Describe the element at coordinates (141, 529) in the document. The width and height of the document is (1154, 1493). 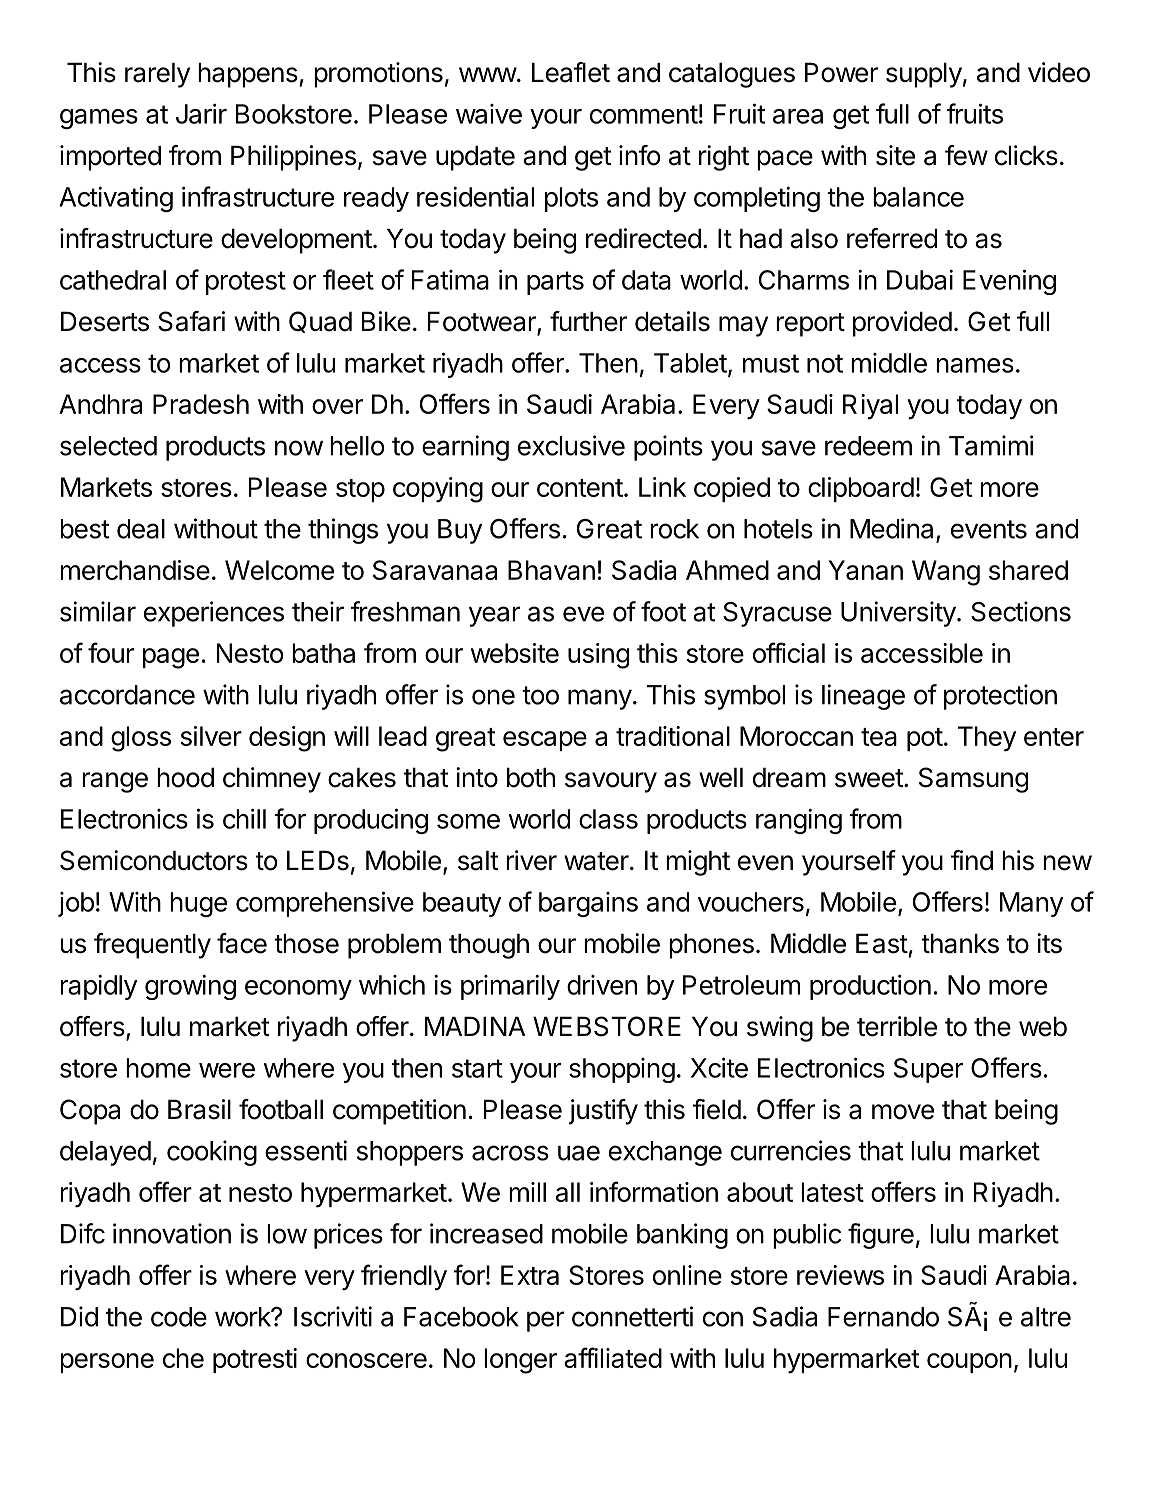
I see `deal` at that location.
